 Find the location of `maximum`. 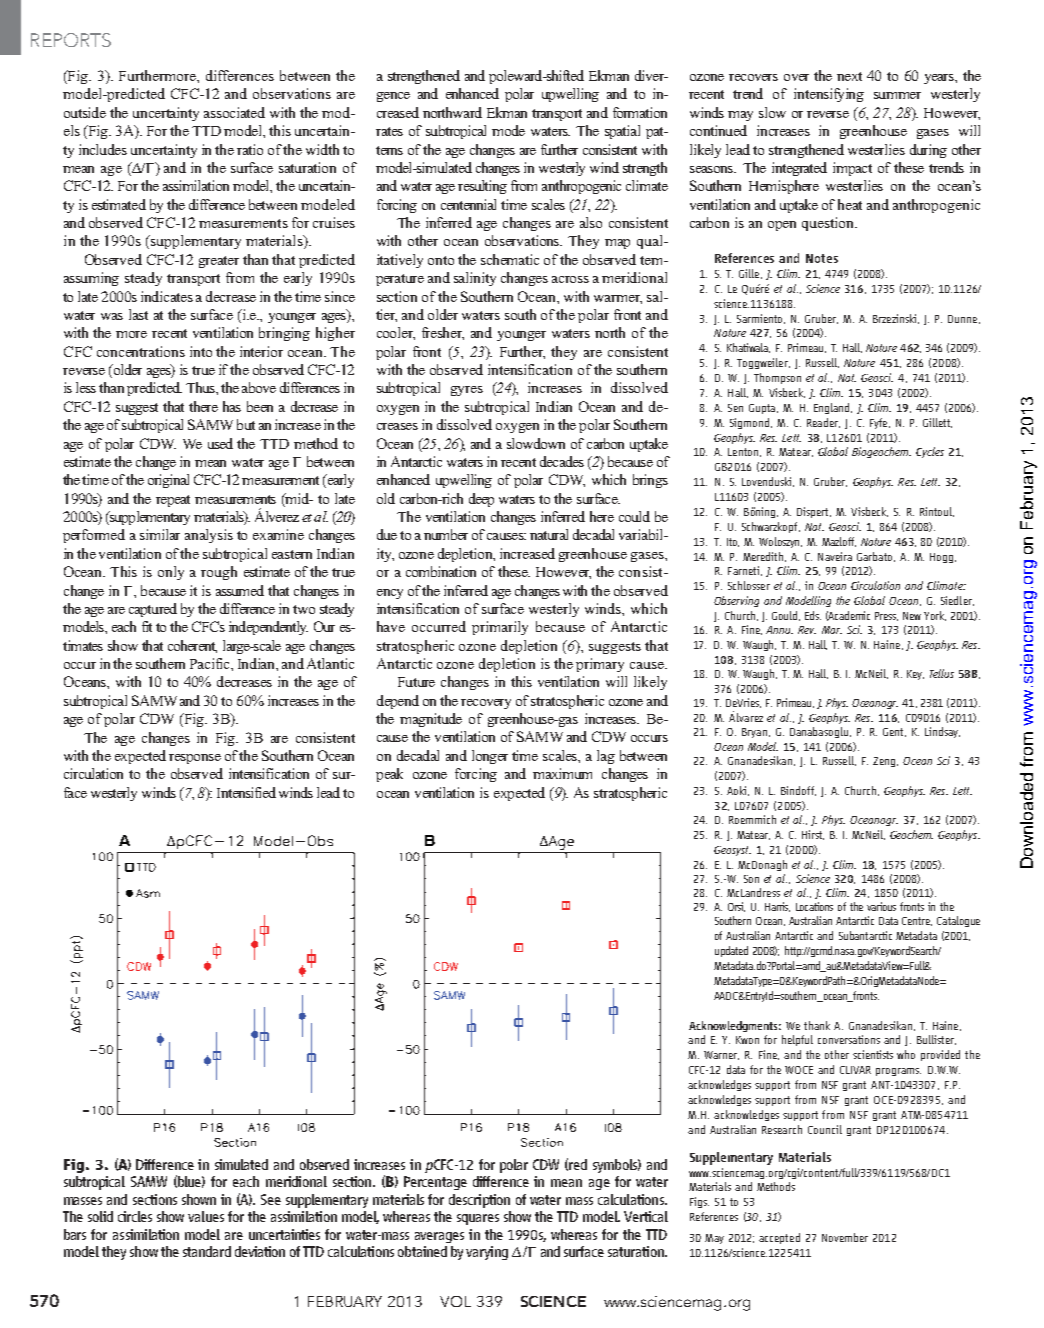

maximum is located at coordinates (562, 773).
